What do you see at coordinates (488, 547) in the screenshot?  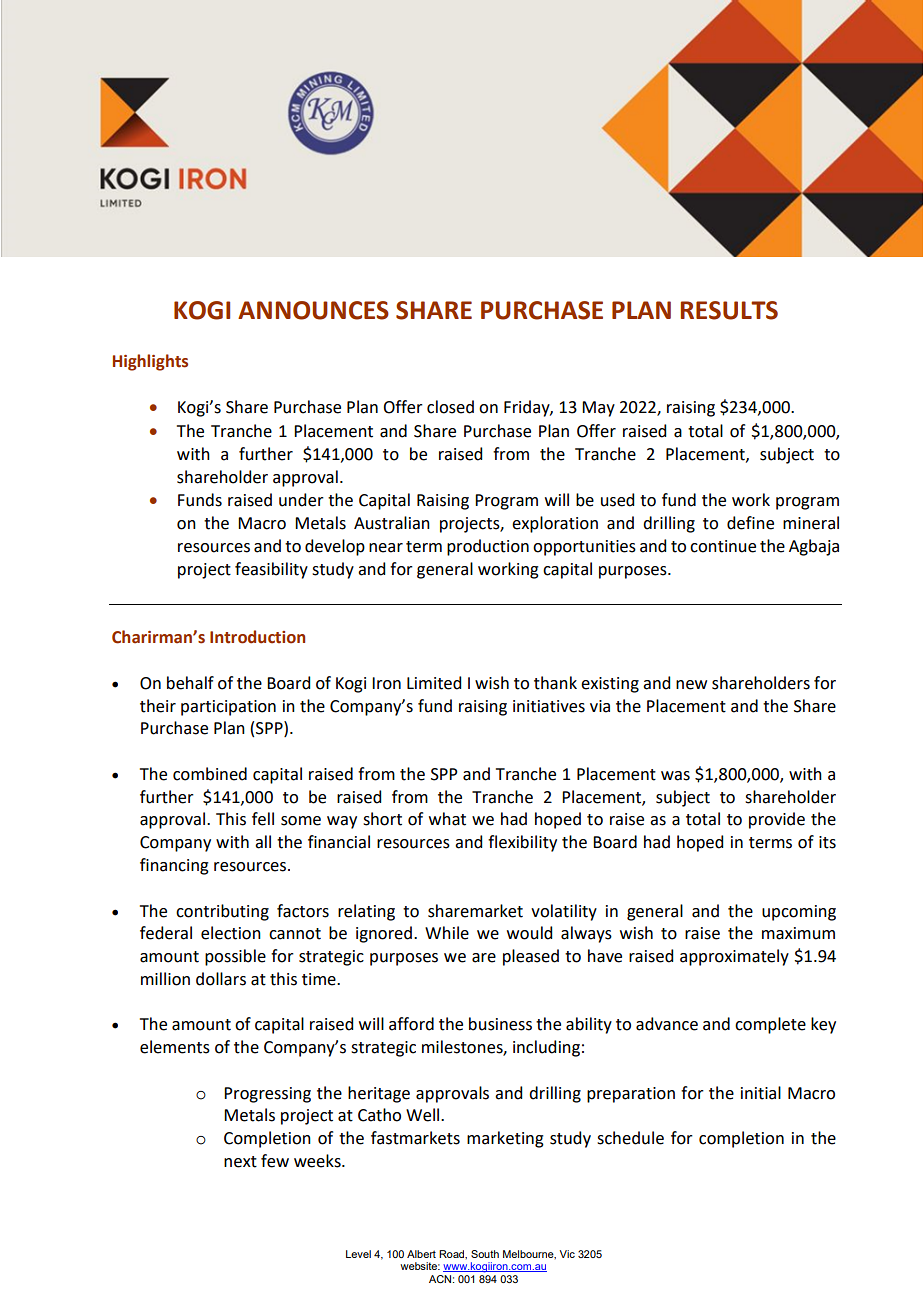 I see `production` at bounding box center [488, 547].
